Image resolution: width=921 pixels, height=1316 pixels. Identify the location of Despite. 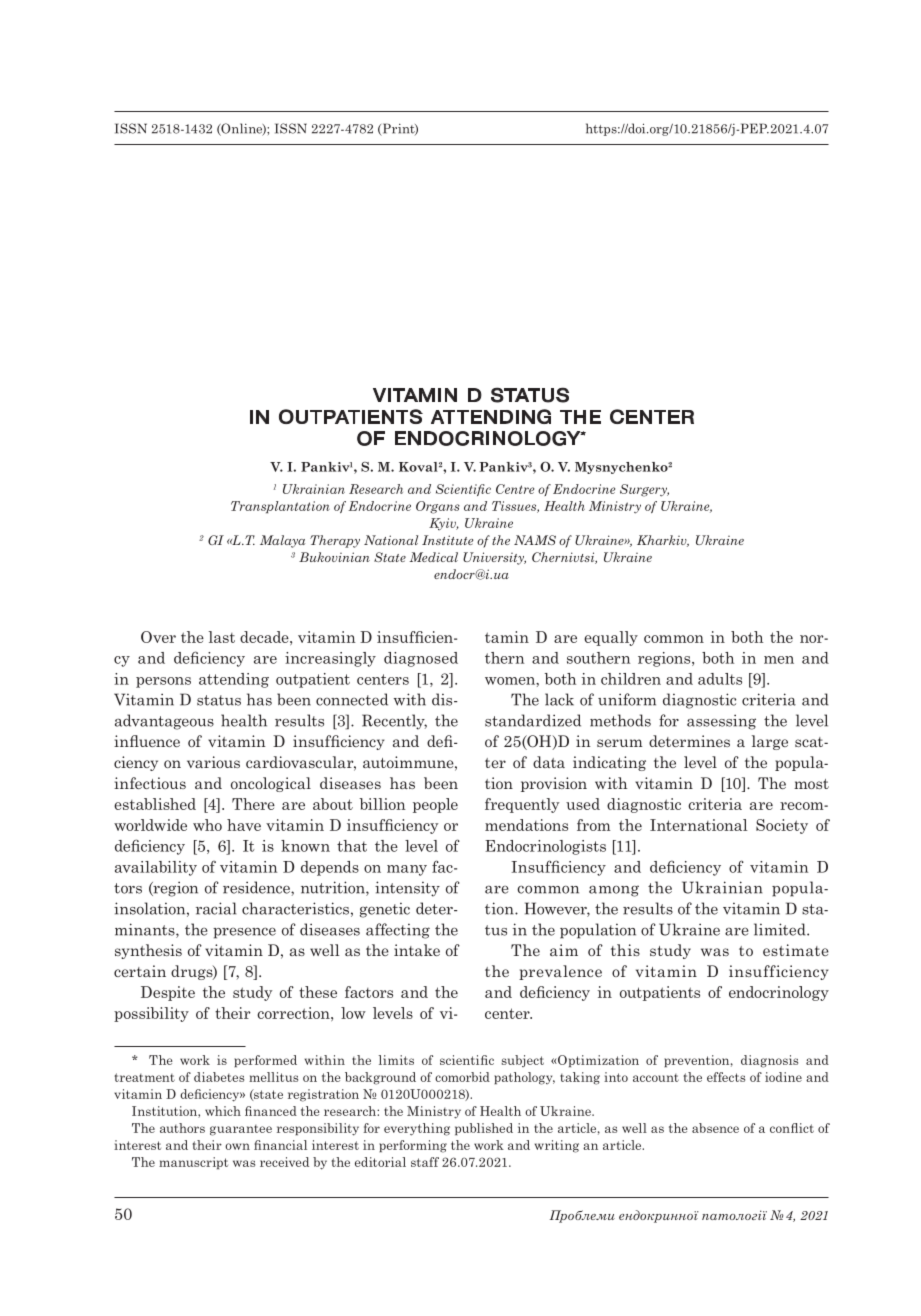
(168, 993).
